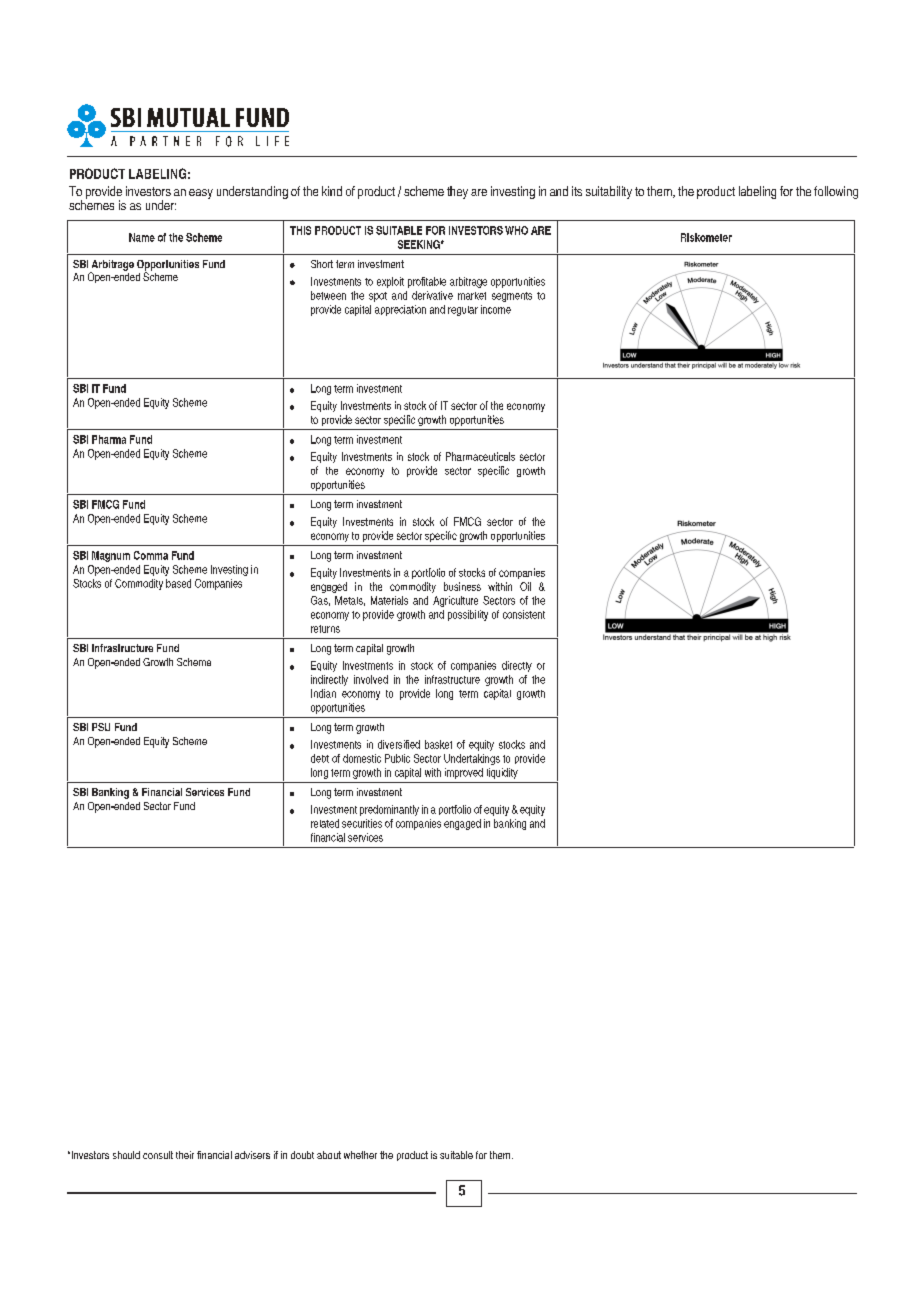 Image resolution: width=924 pixels, height=1308 pixels. I want to click on Oil, so click(525, 586).
